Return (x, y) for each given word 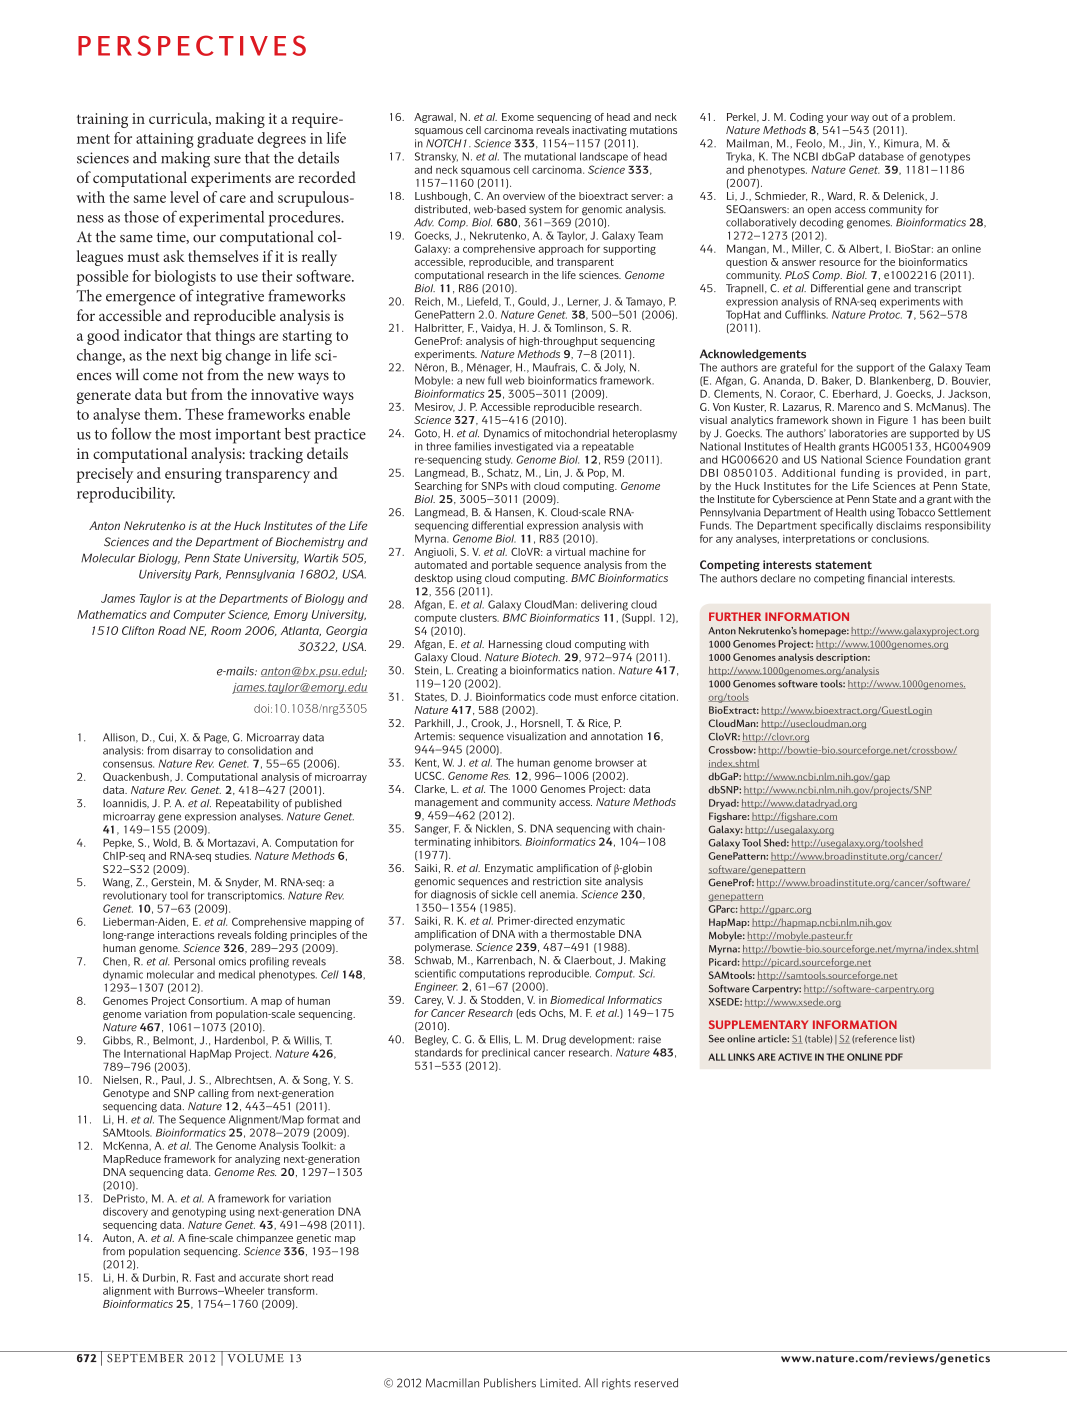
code (559, 697)
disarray (192, 751)
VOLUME (255, 1357)
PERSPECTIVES (192, 45)
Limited (560, 1383)
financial (887, 578)
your (837, 119)
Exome (518, 117)
